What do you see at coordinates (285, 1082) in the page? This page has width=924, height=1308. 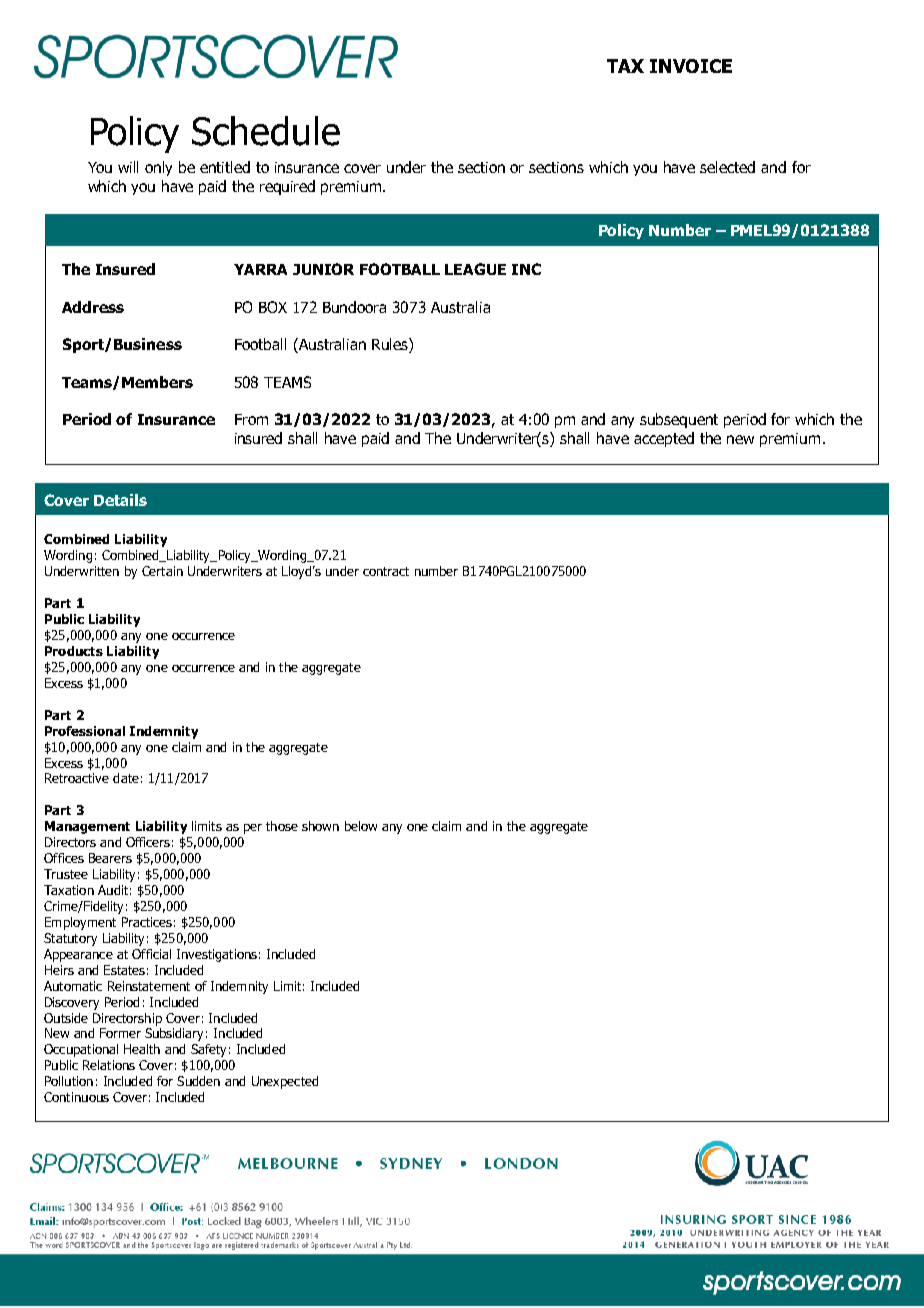 I see `Unexpected` at bounding box center [285, 1082].
